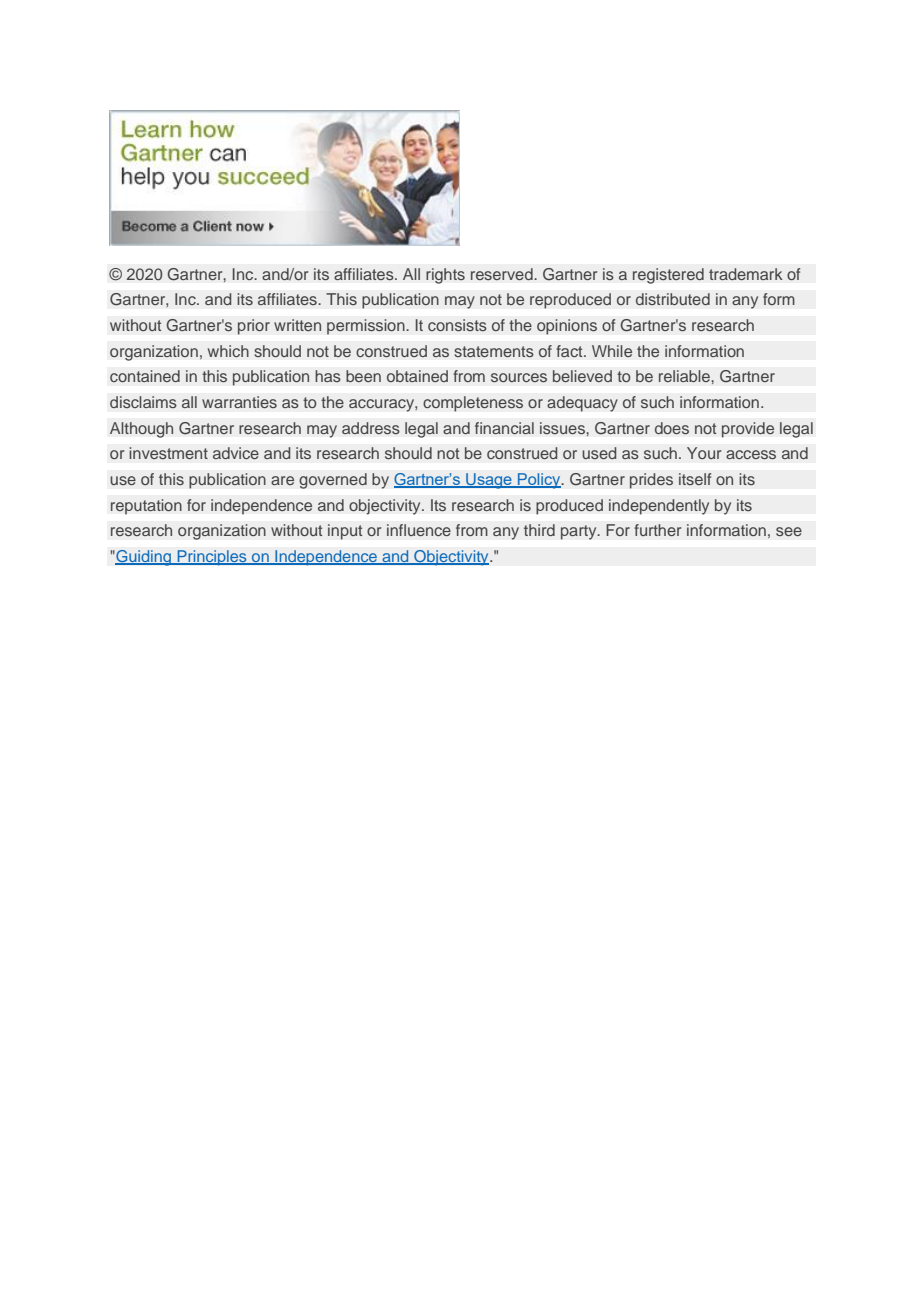 The width and height of the page is (924, 1308). I want to click on prior, so click(254, 327).
